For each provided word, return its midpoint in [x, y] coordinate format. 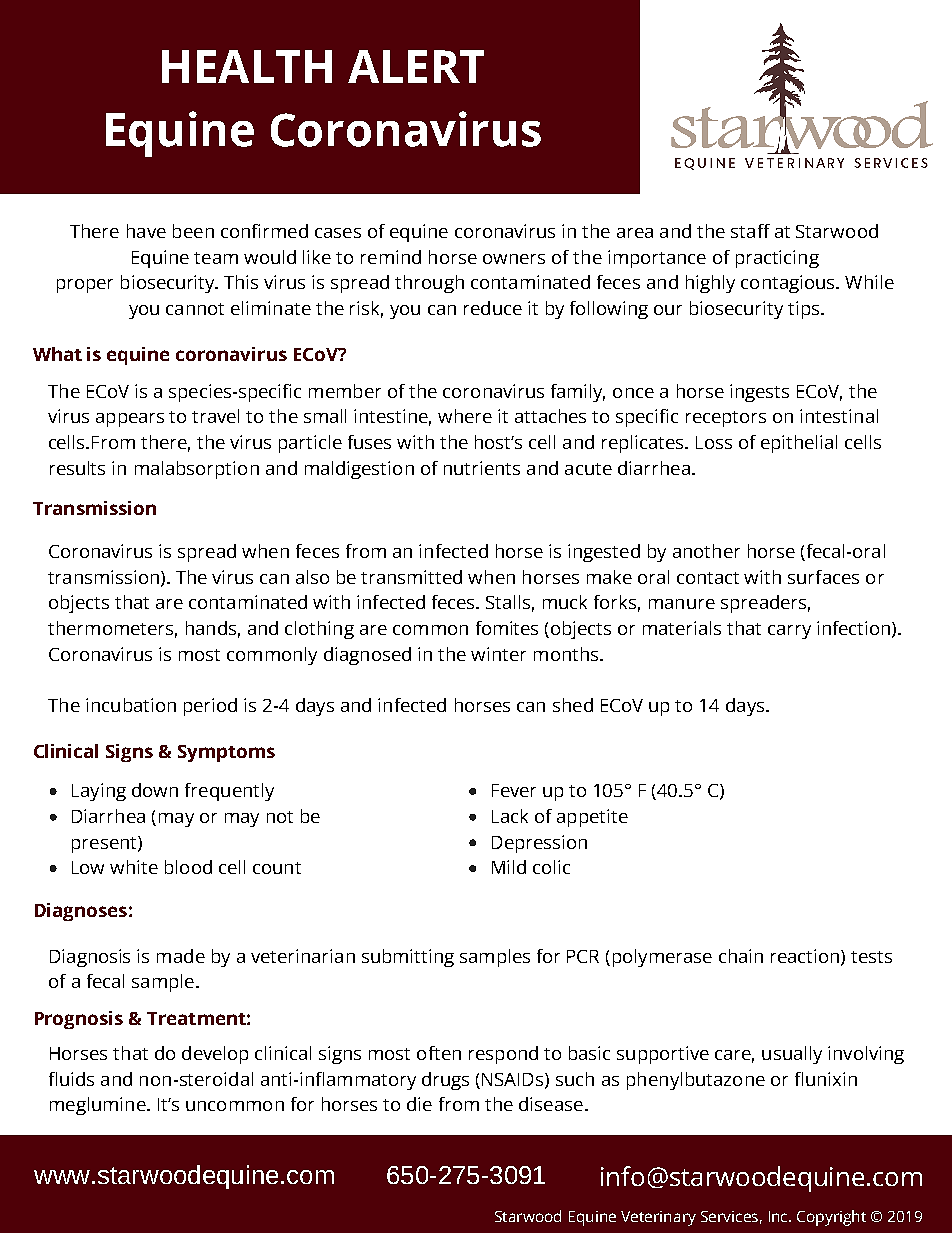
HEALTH [247, 66]
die [419, 1104]
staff [750, 231]
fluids [71, 1079]
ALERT [416, 66]
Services [729, 1216]
